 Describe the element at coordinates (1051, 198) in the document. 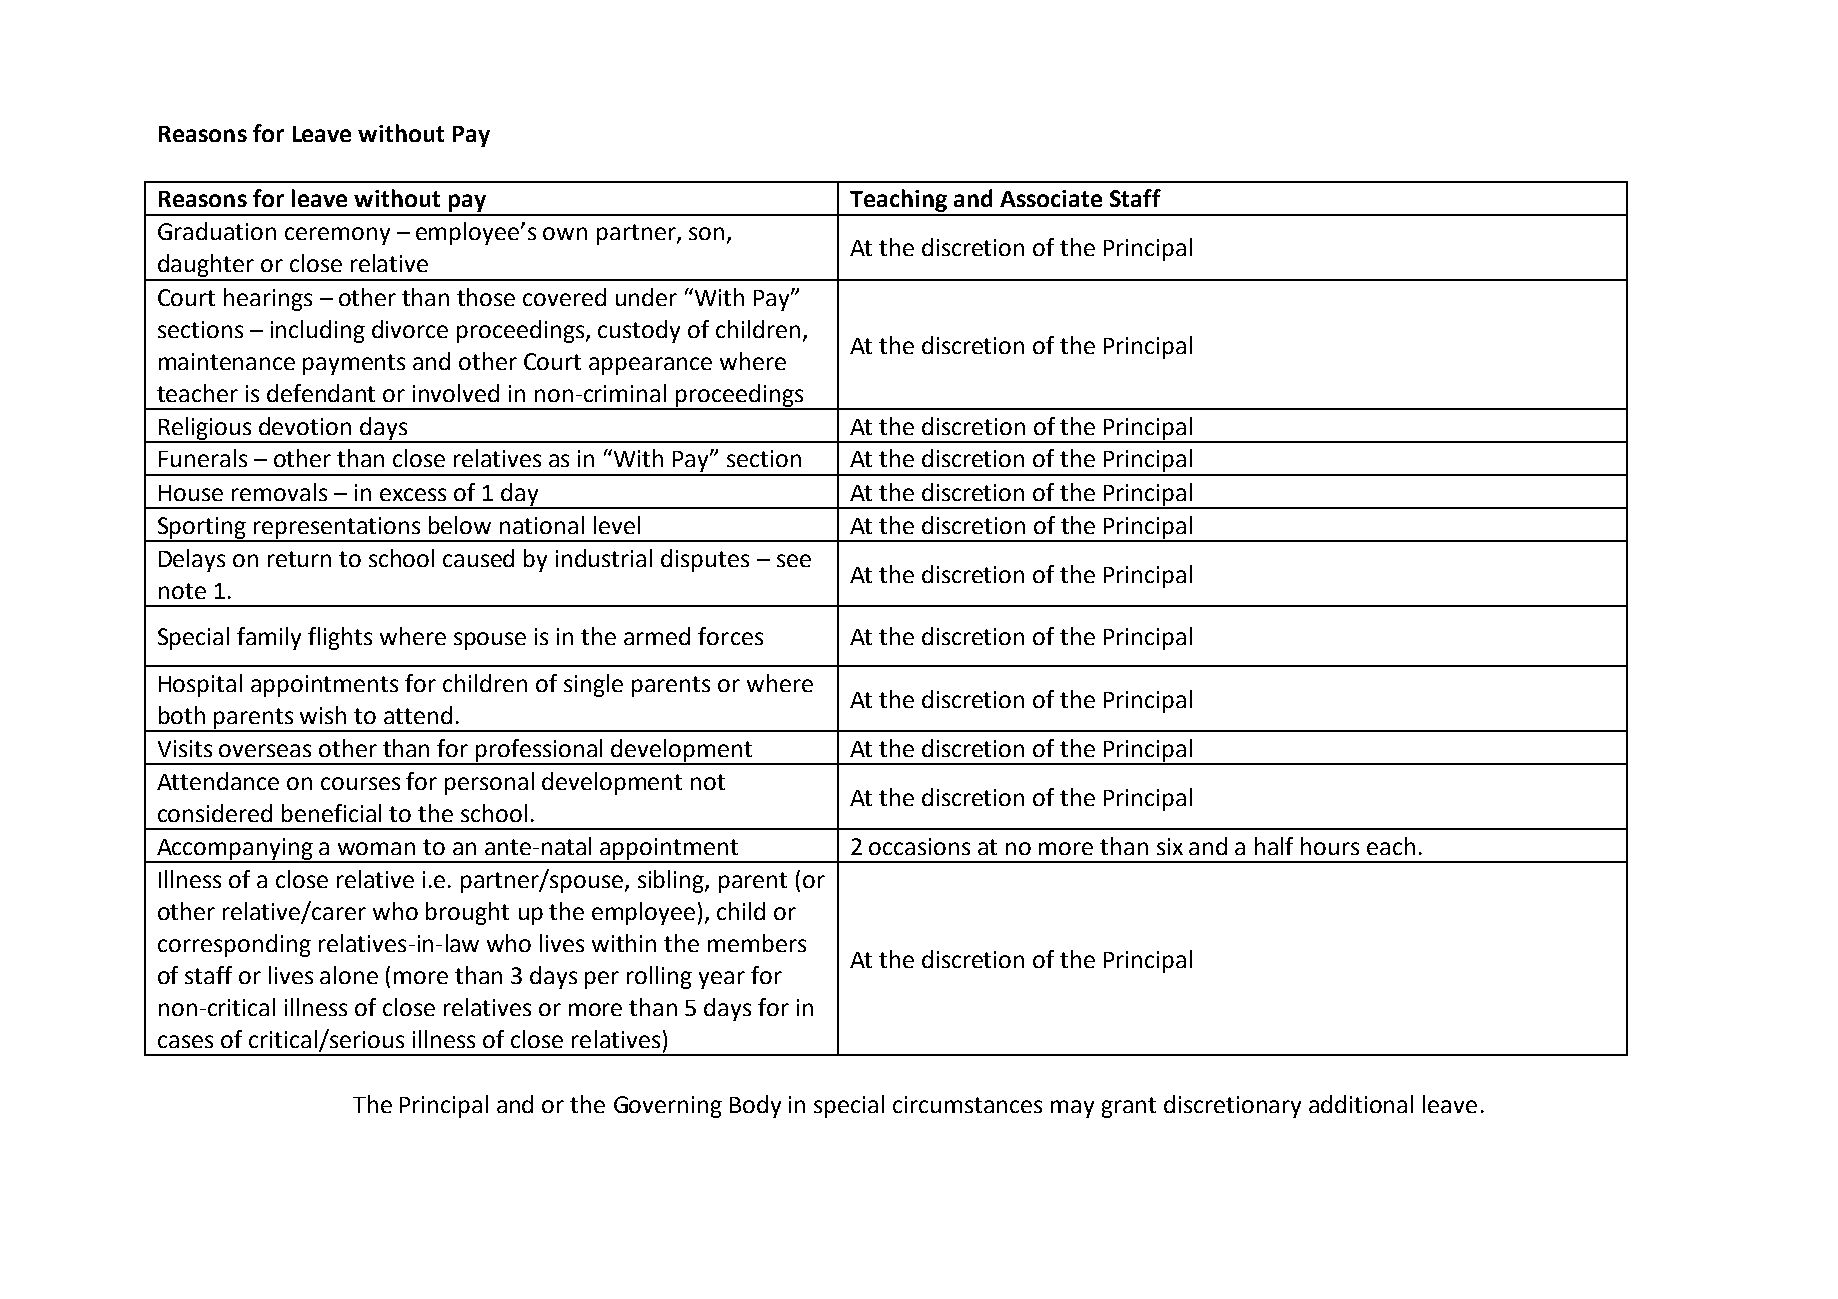

I see `Associate` at that location.
